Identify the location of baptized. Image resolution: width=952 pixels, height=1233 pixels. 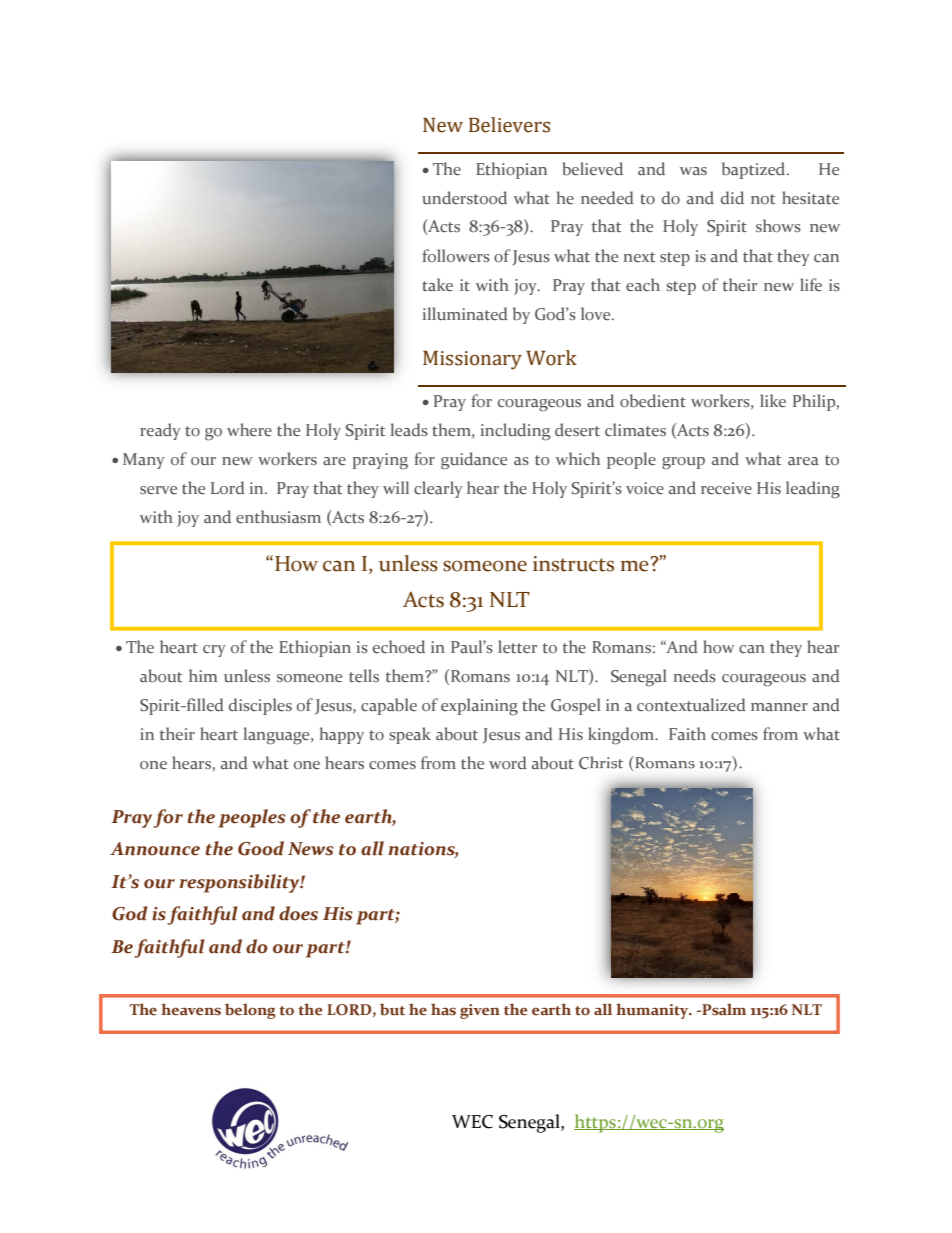
(755, 170).
